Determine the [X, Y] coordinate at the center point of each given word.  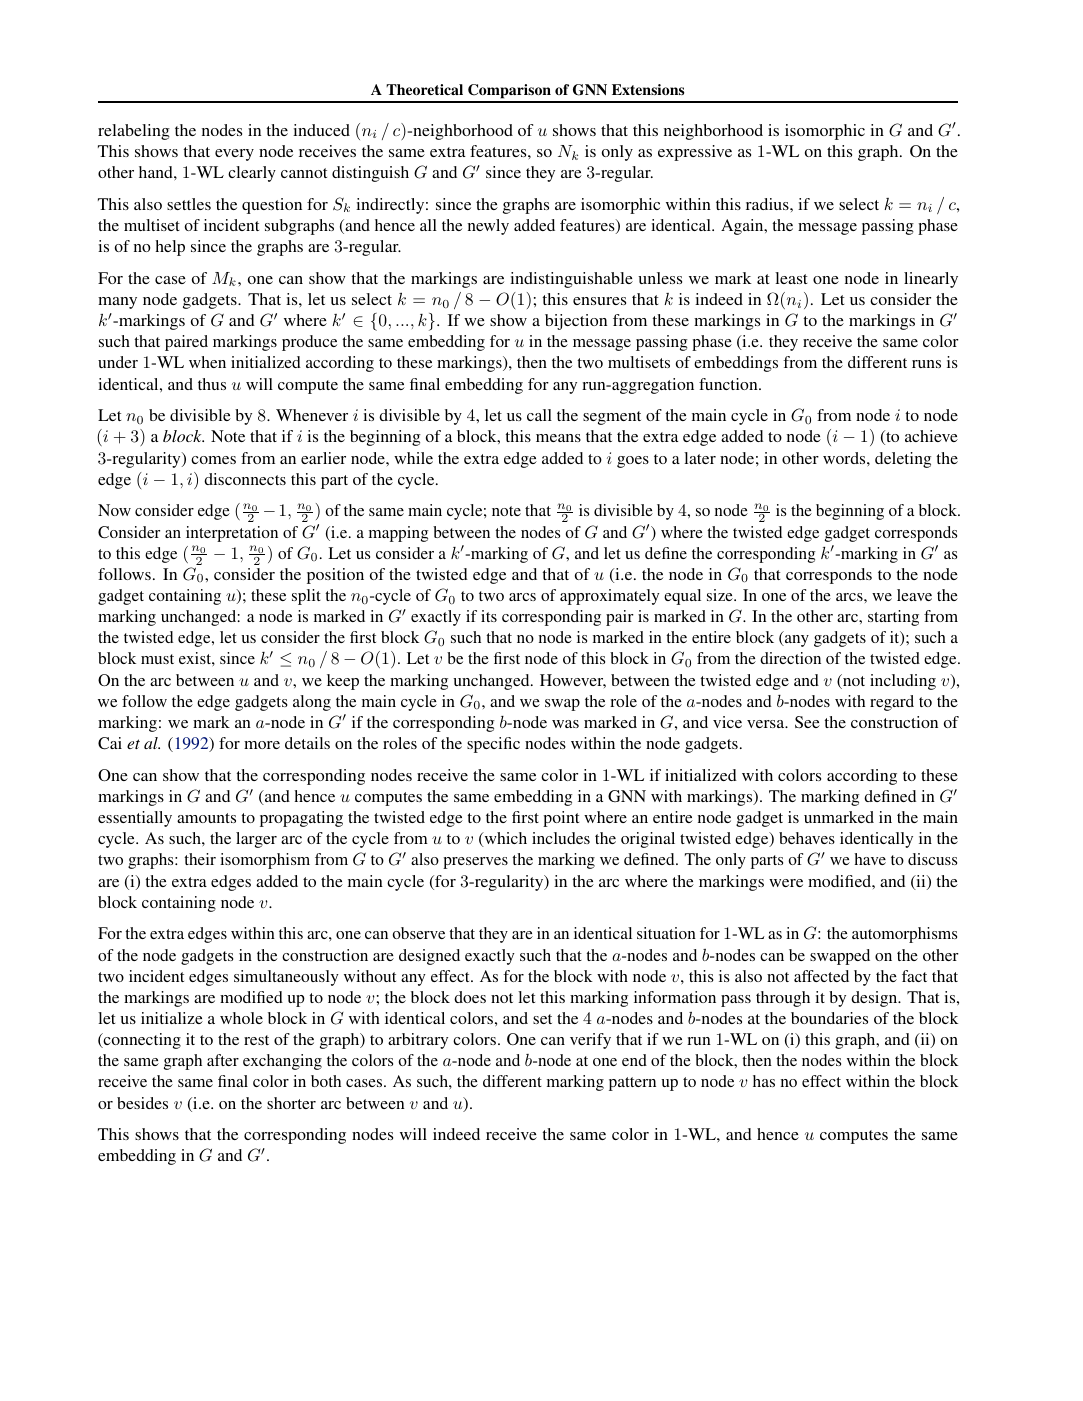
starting [893, 618]
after [223, 1060]
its [489, 616]
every [234, 155]
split [306, 597]
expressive [695, 153]
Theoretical [424, 89]
